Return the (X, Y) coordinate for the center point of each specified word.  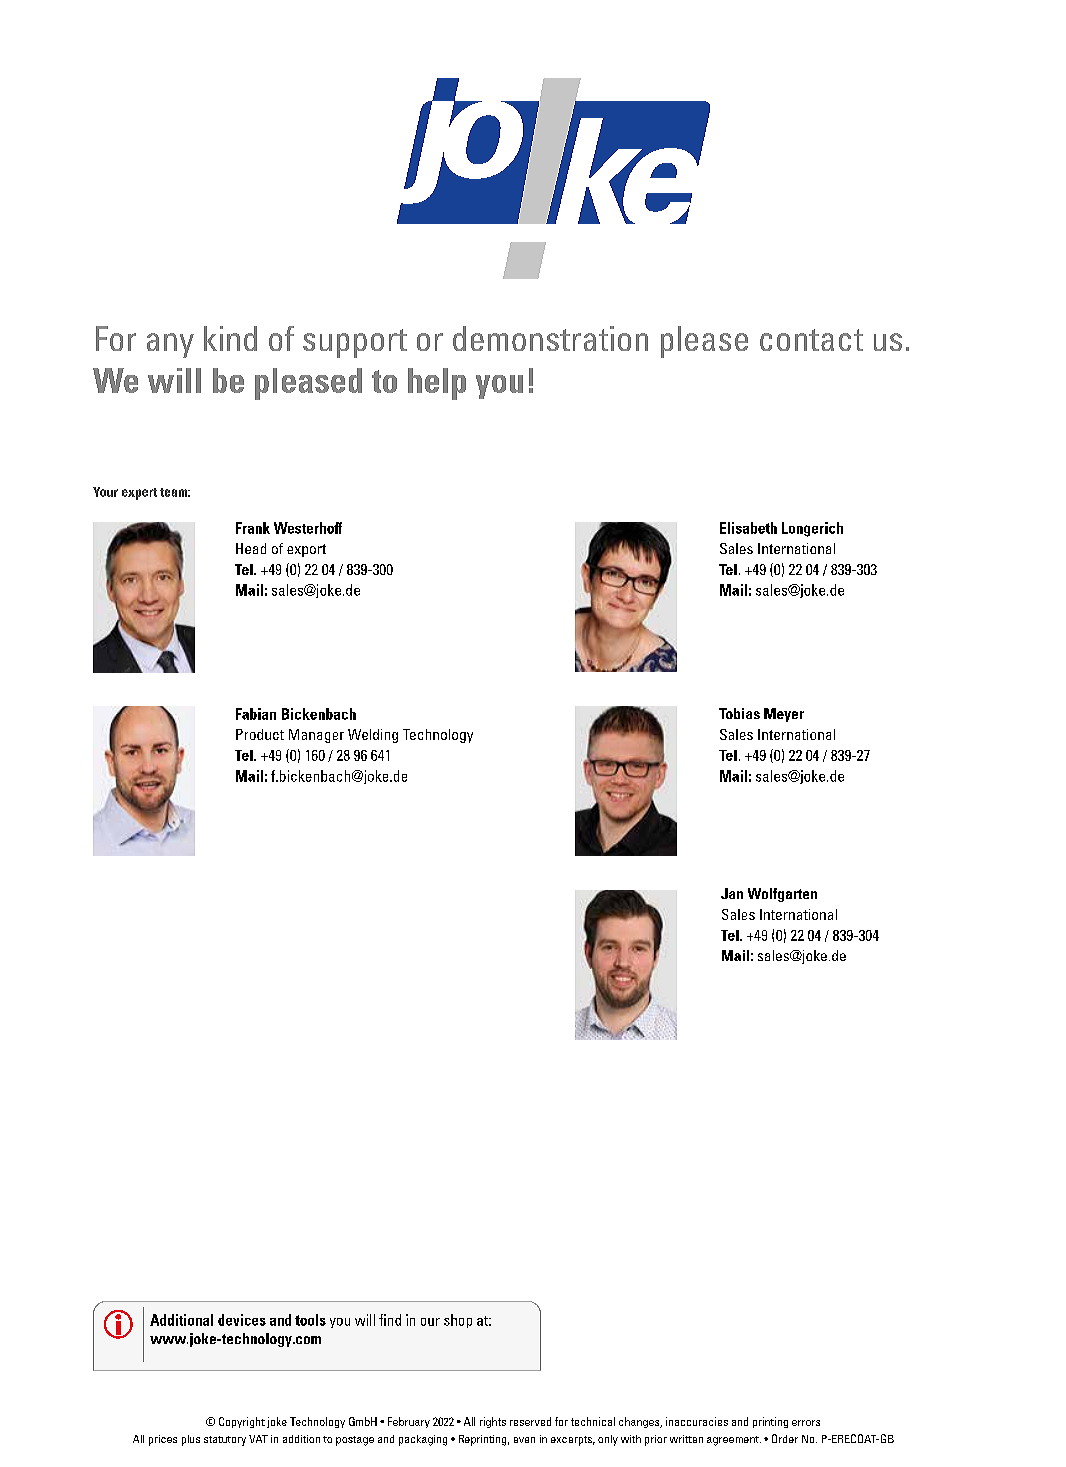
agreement (734, 1441)
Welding (373, 736)
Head (251, 548)
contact (811, 340)
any (170, 345)
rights (493, 1422)
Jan (732, 893)
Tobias (739, 713)
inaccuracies (697, 1421)
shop (458, 1321)
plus (191, 1440)
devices (242, 1320)
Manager (316, 736)
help (437, 384)
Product (260, 734)
